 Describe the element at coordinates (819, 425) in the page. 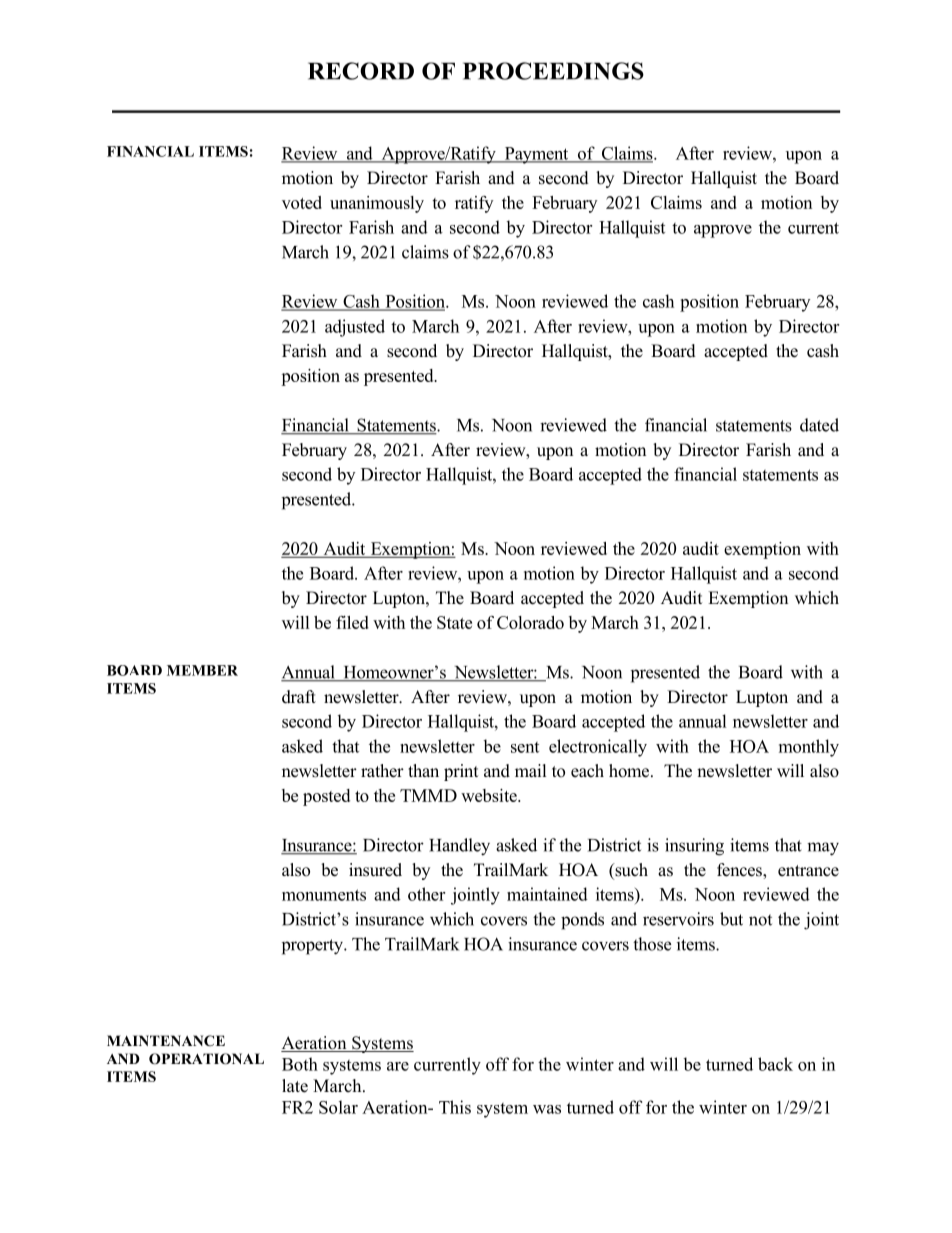

I see `dated` at that location.
